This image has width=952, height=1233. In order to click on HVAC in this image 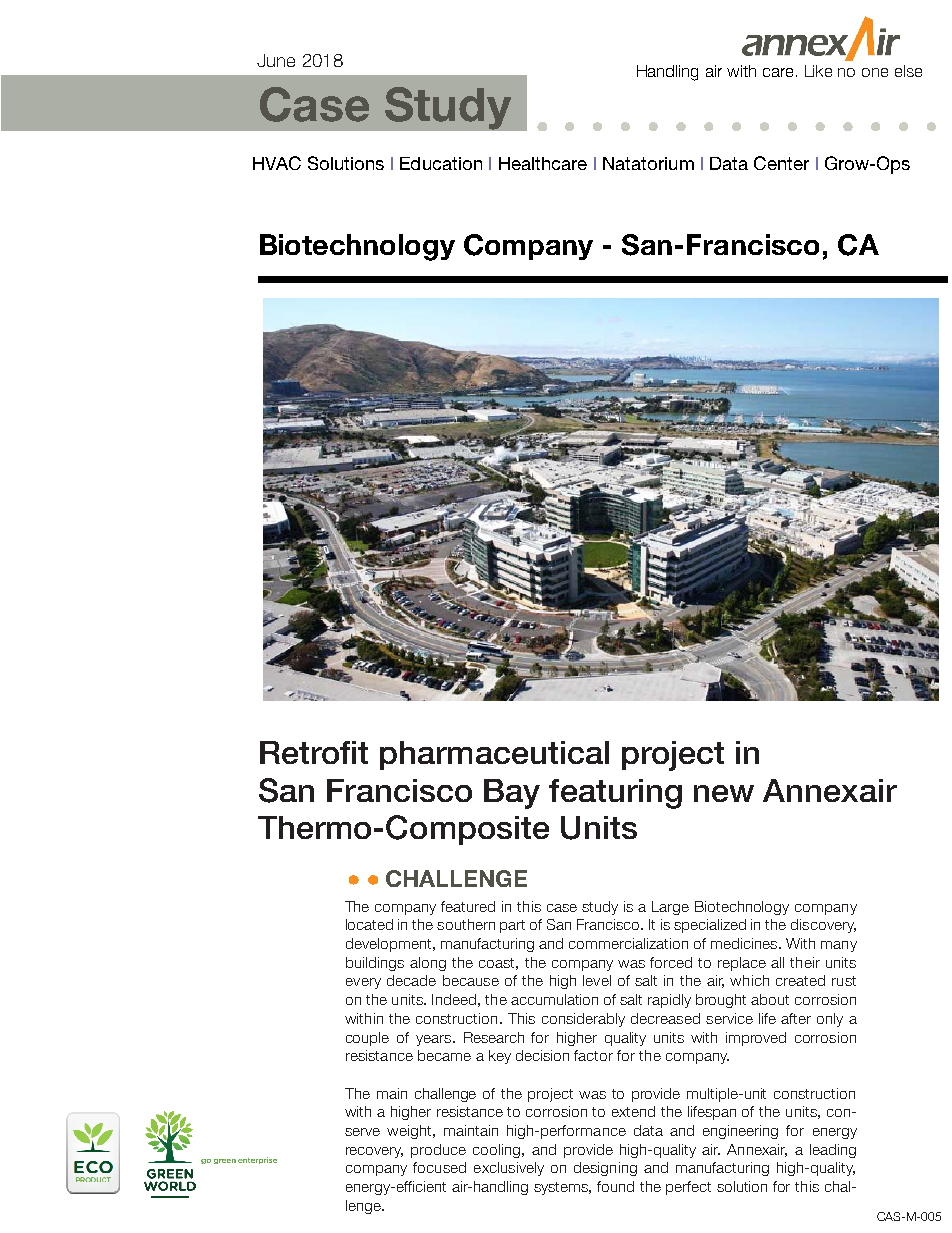, I will do `click(277, 163)`.
